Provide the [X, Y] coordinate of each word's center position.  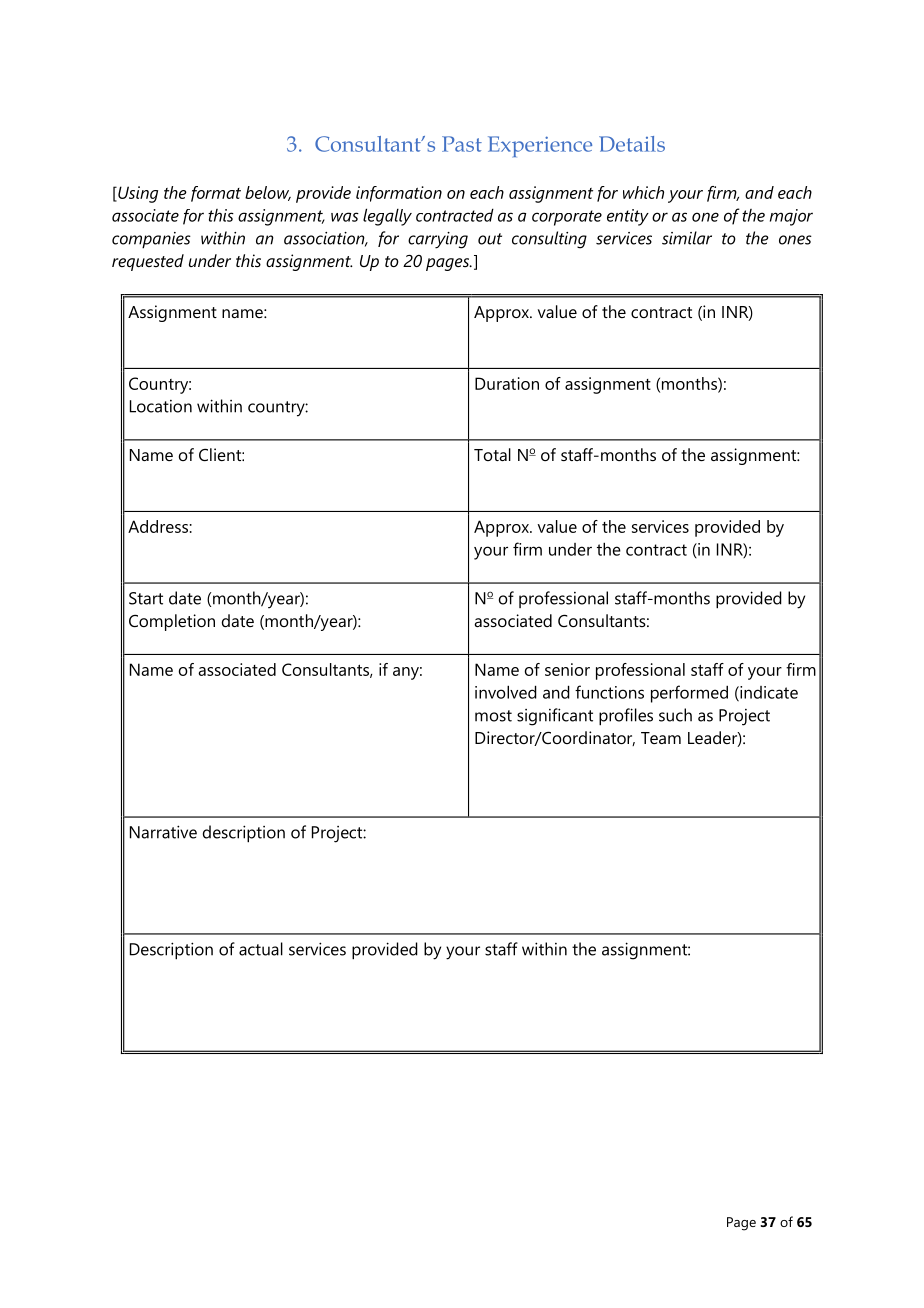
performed [689, 694]
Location [161, 406]
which [643, 192]
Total [492, 454]
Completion [172, 622]
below [268, 193]
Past [462, 144]
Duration [507, 383]
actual [261, 949]
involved [506, 692]
